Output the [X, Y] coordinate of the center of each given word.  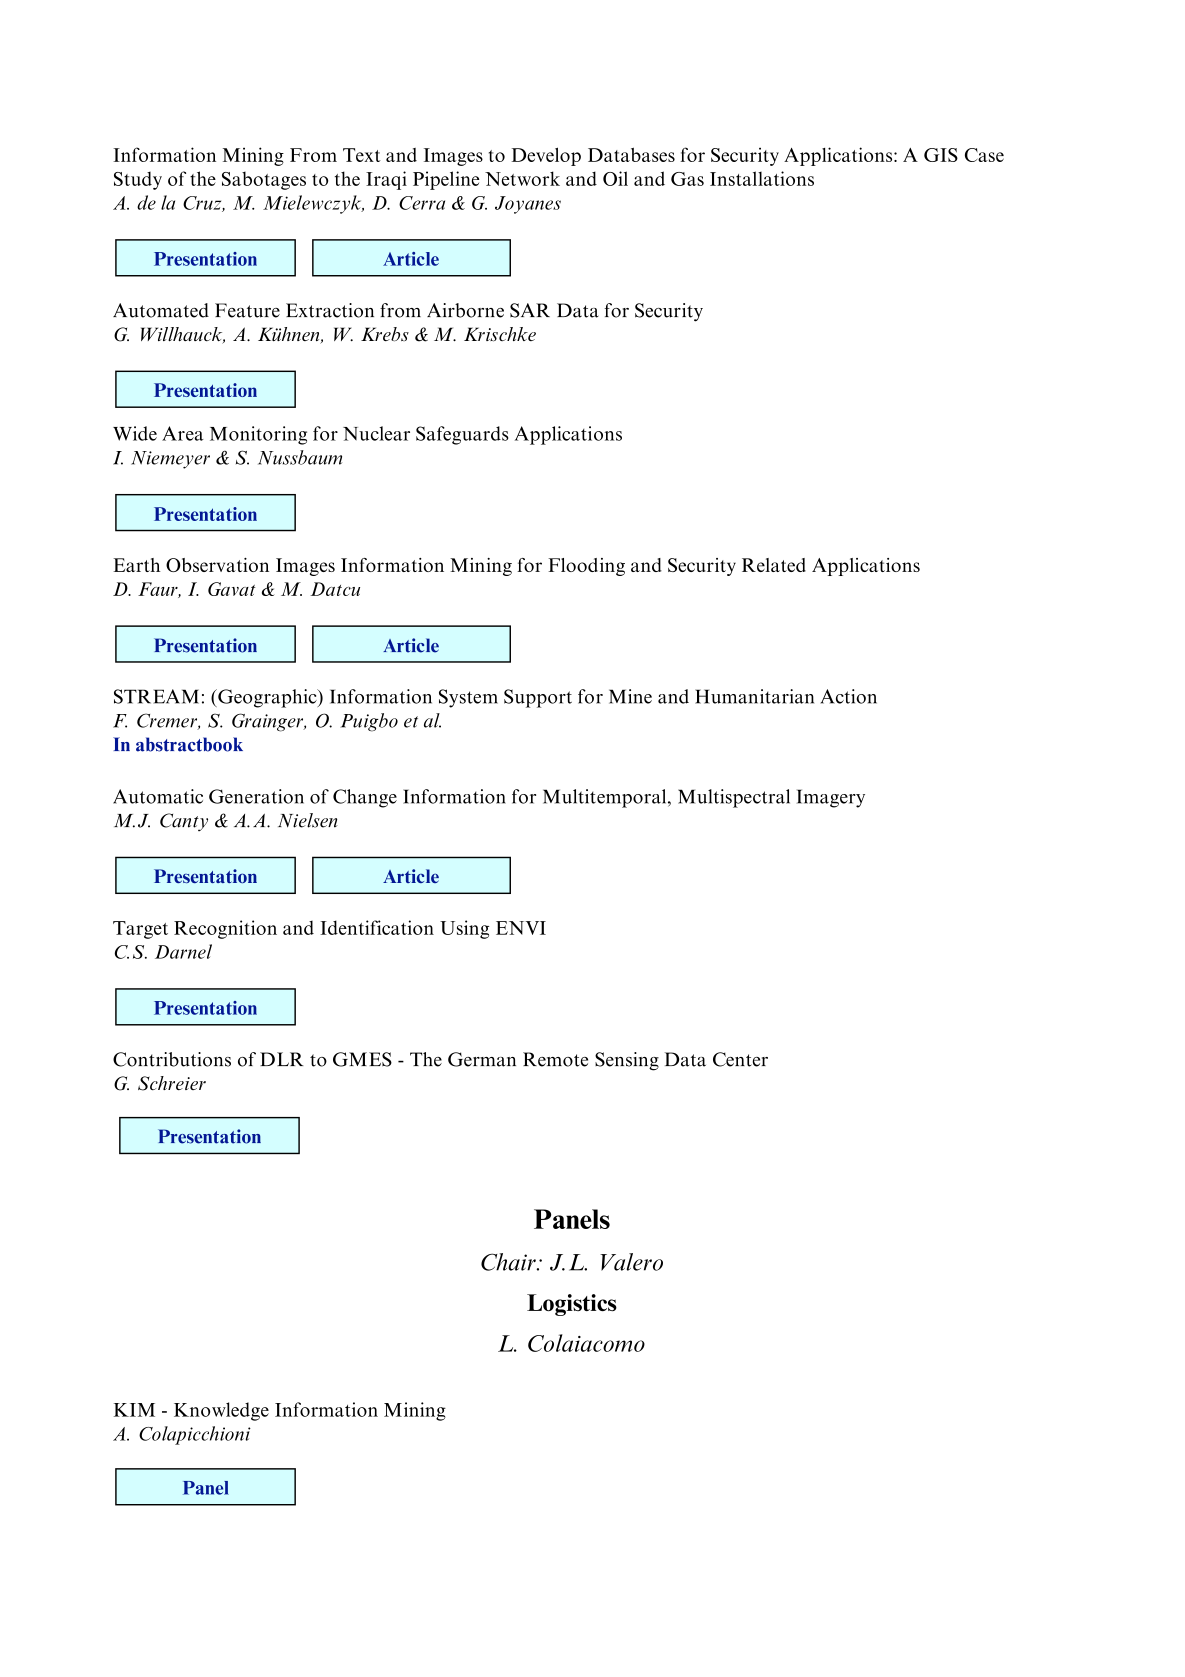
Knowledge [221, 1411]
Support [538, 698]
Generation [256, 796]
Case [984, 155]
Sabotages [264, 180]
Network [522, 178]
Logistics [572, 1305]
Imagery [831, 798]
